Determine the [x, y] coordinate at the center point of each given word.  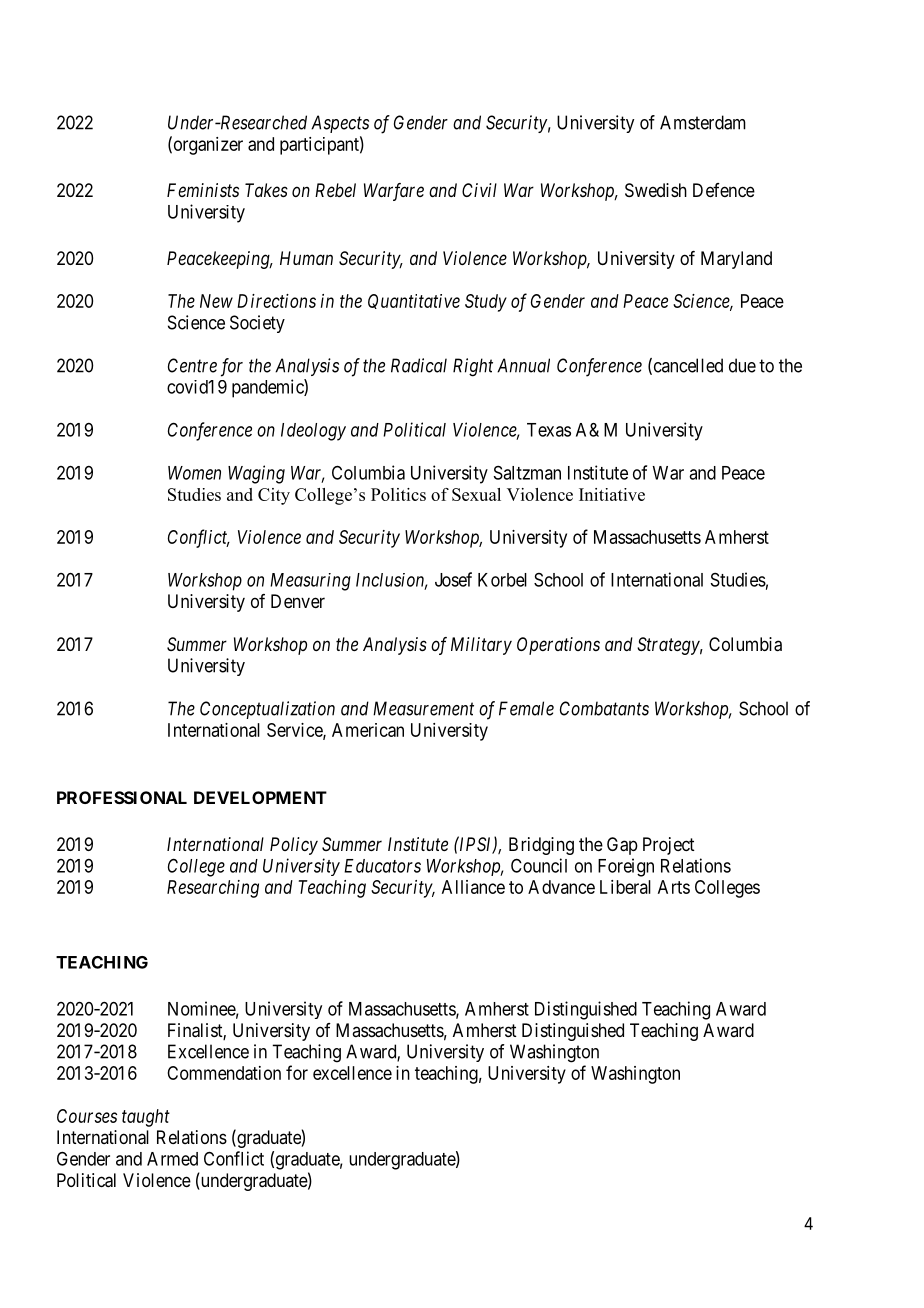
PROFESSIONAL [122, 797]
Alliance [473, 887]
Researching [213, 889]
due [742, 365]
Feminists [203, 190]
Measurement [423, 708]
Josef [453, 579]
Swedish [656, 190]
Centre [192, 365]
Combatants [604, 708]
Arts [674, 887]
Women [194, 473]
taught [146, 1118]
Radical [419, 365]
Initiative [612, 494]
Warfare [394, 192]
